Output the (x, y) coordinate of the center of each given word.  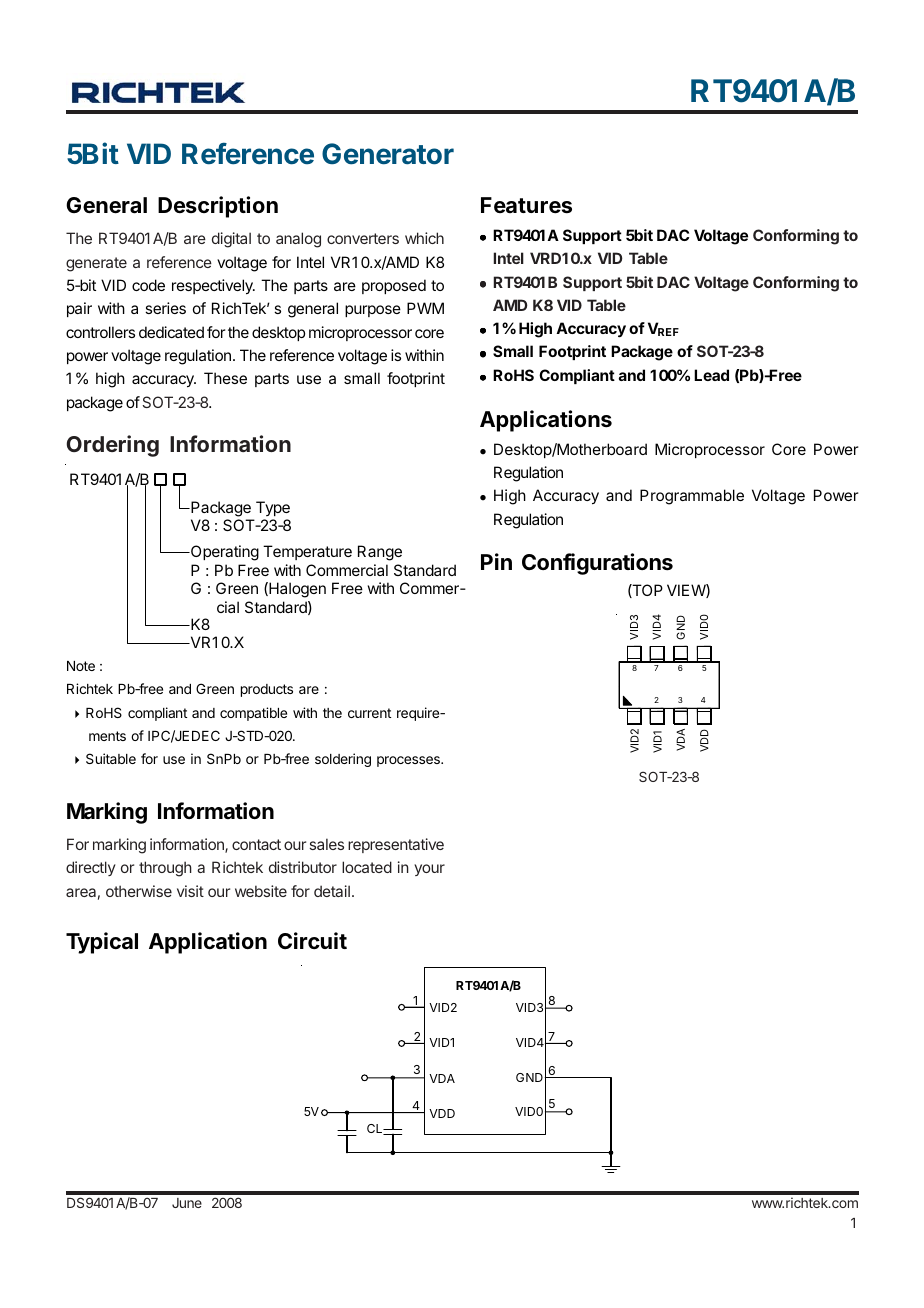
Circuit (312, 940)
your (429, 870)
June (187, 1203)
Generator (388, 154)
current (369, 713)
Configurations (597, 564)
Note (81, 666)
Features (526, 205)
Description (218, 207)
